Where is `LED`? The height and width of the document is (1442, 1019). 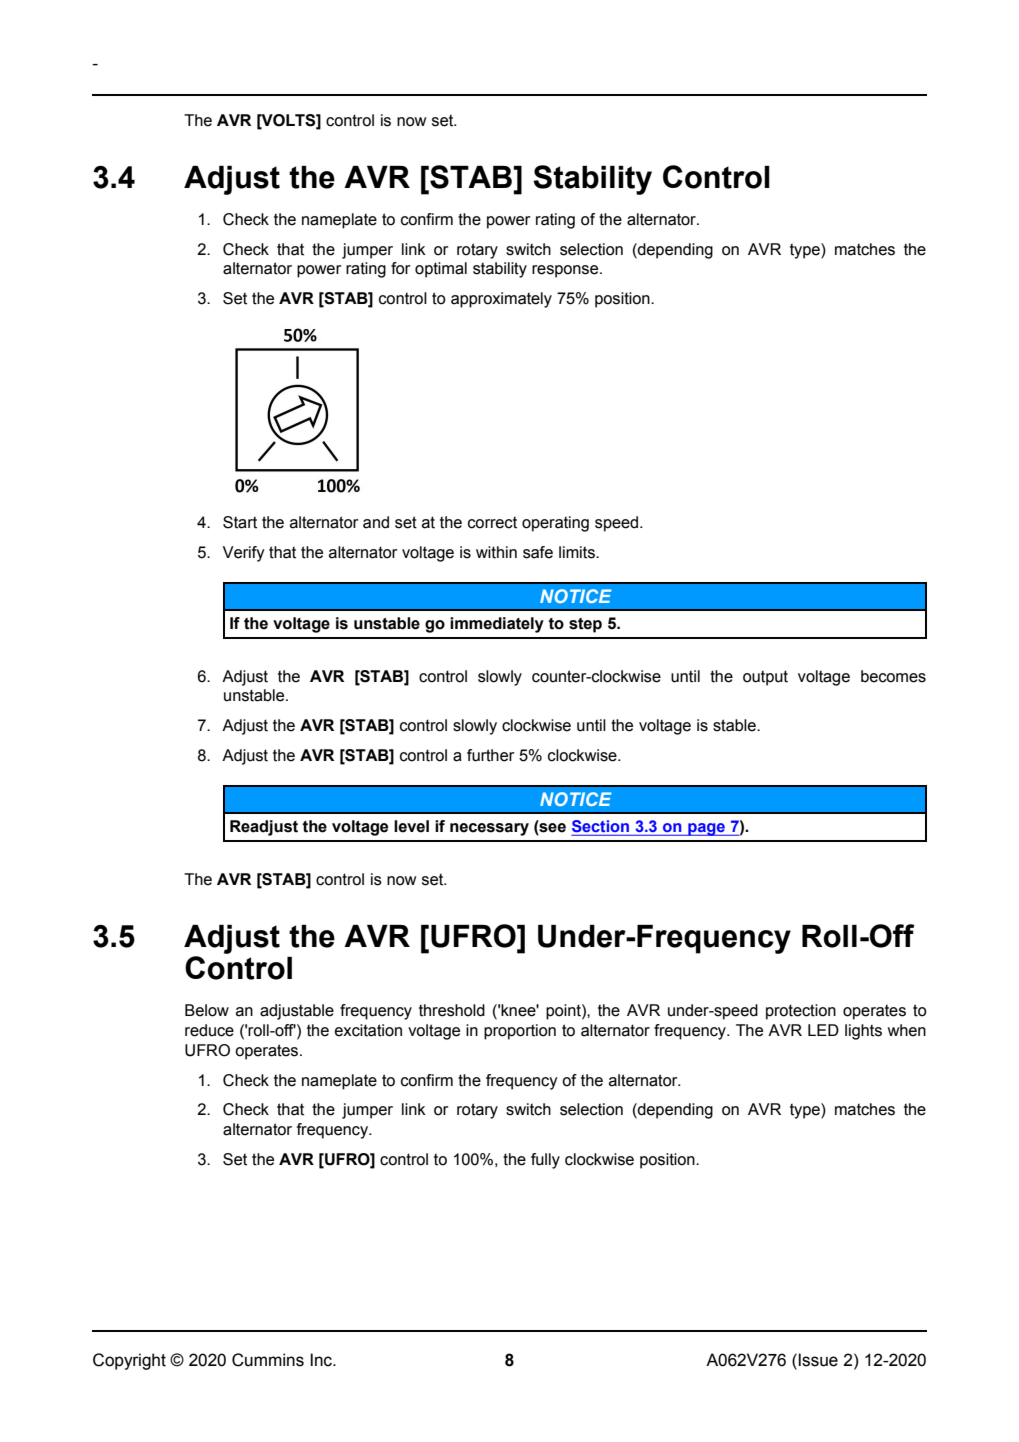 LED is located at coordinates (823, 1030).
